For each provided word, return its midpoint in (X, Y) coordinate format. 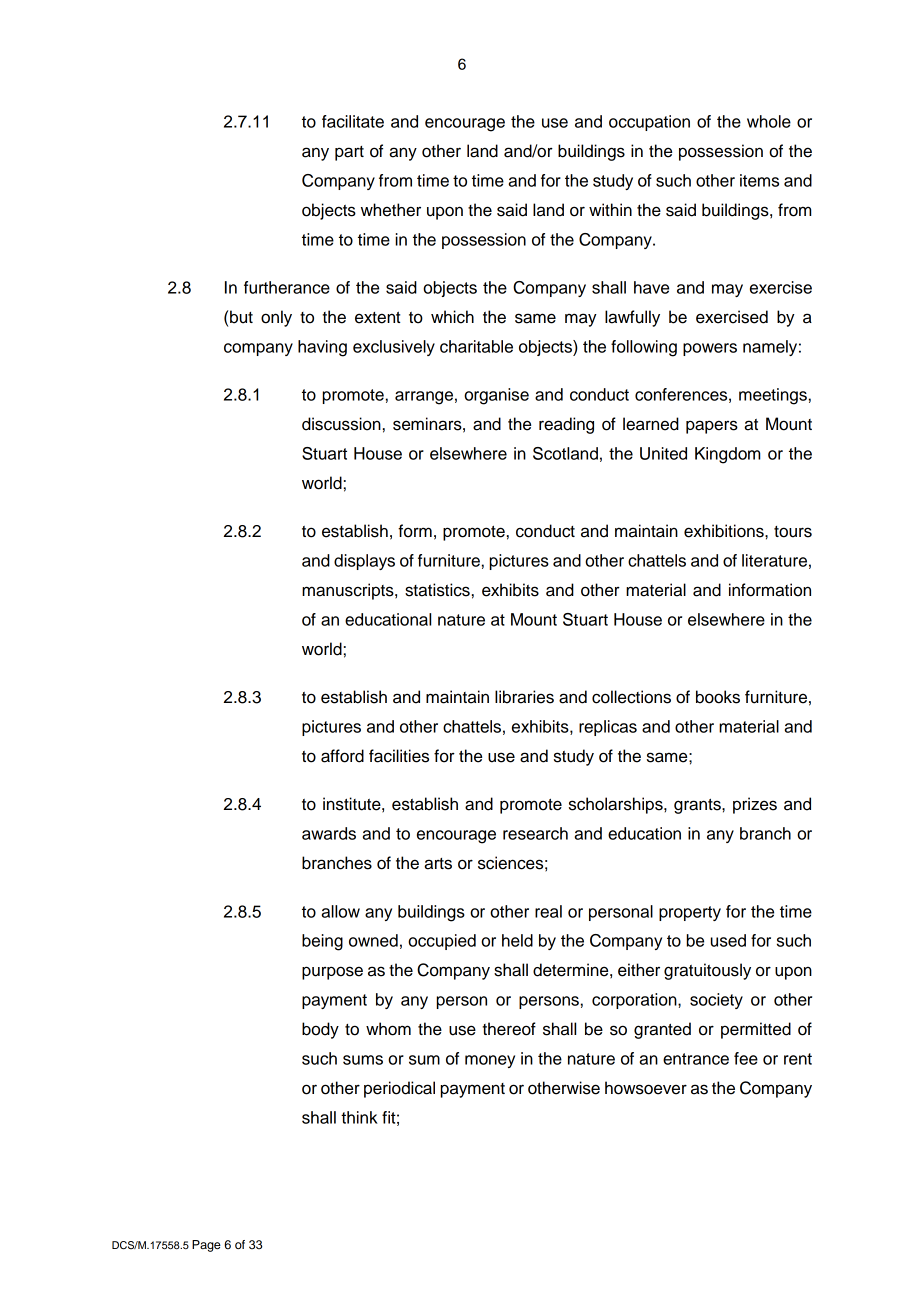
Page (206, 1246)
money (490, 1061)
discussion (341, 424)
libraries (524, 697)
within (610, 209)
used (728, 940)
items (759, 180)
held (517, 940)
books (718, 697)
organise (496, 396)
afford (342, 756)
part (349, 153)
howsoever (646, 1088)
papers (712, 427)
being (322, 942)
